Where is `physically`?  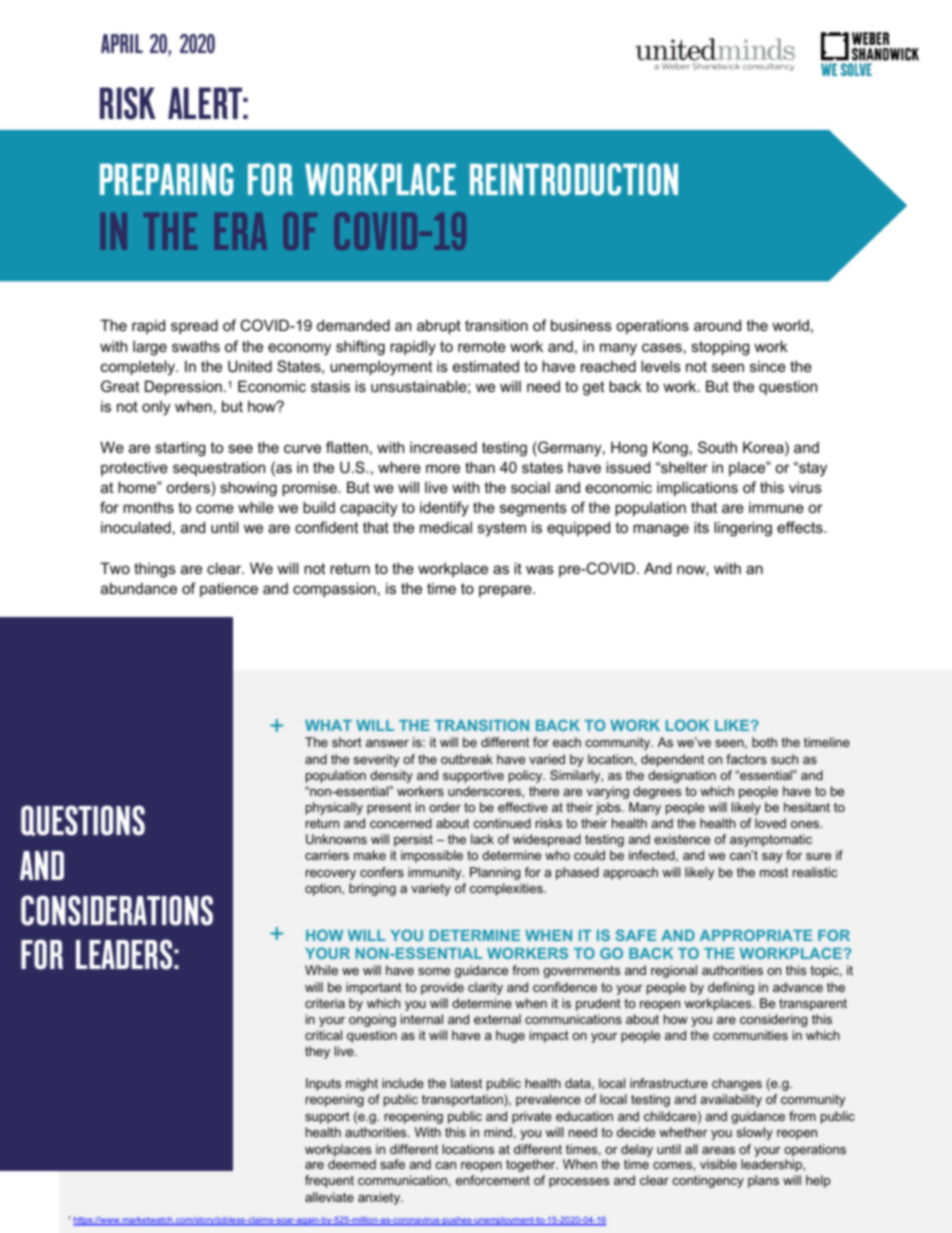 physically is located at coordinates (334, 808).
